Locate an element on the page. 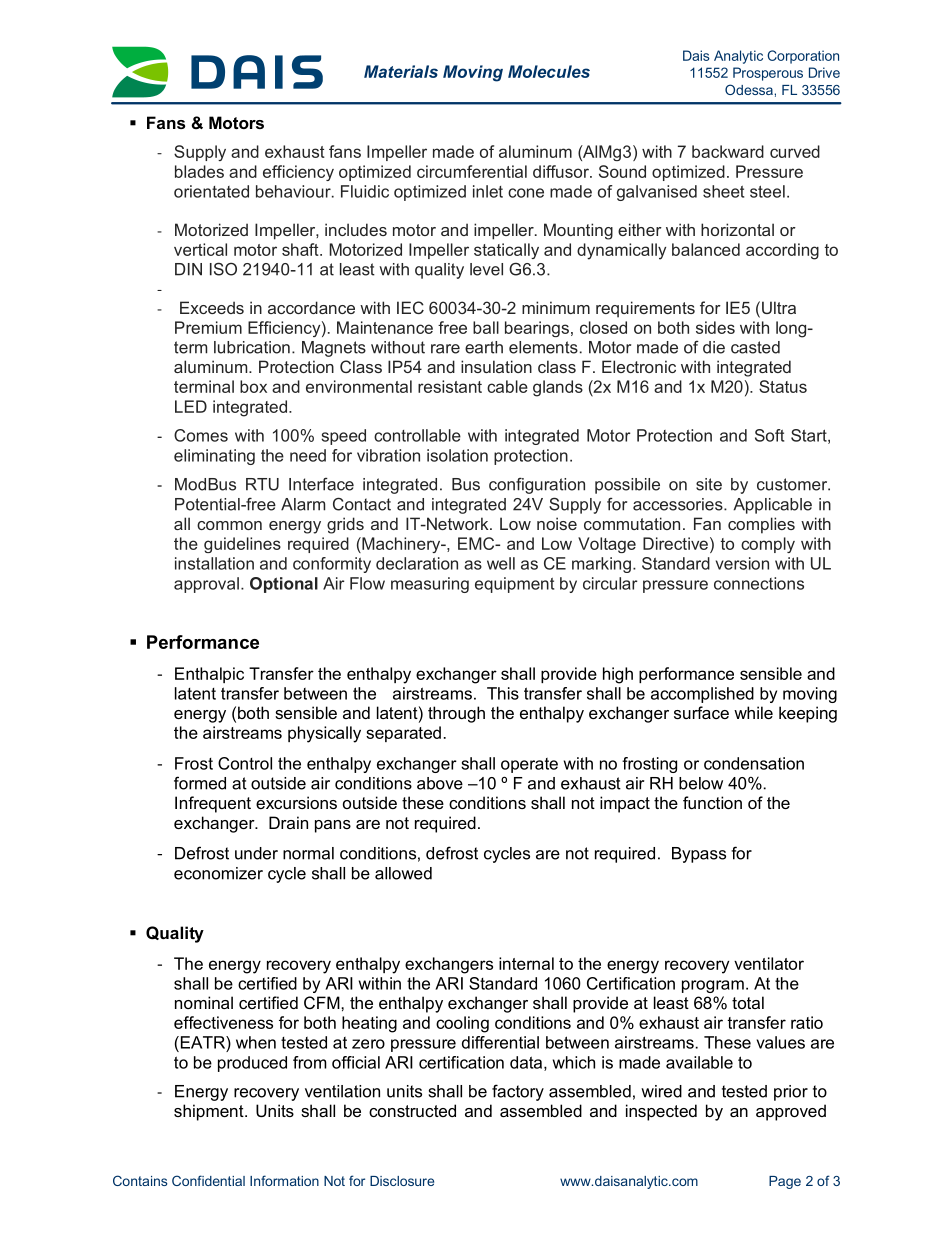 Image resolution: width=952 pixels, height=1233 pixels. casted is located at coordinates (755, 347).
